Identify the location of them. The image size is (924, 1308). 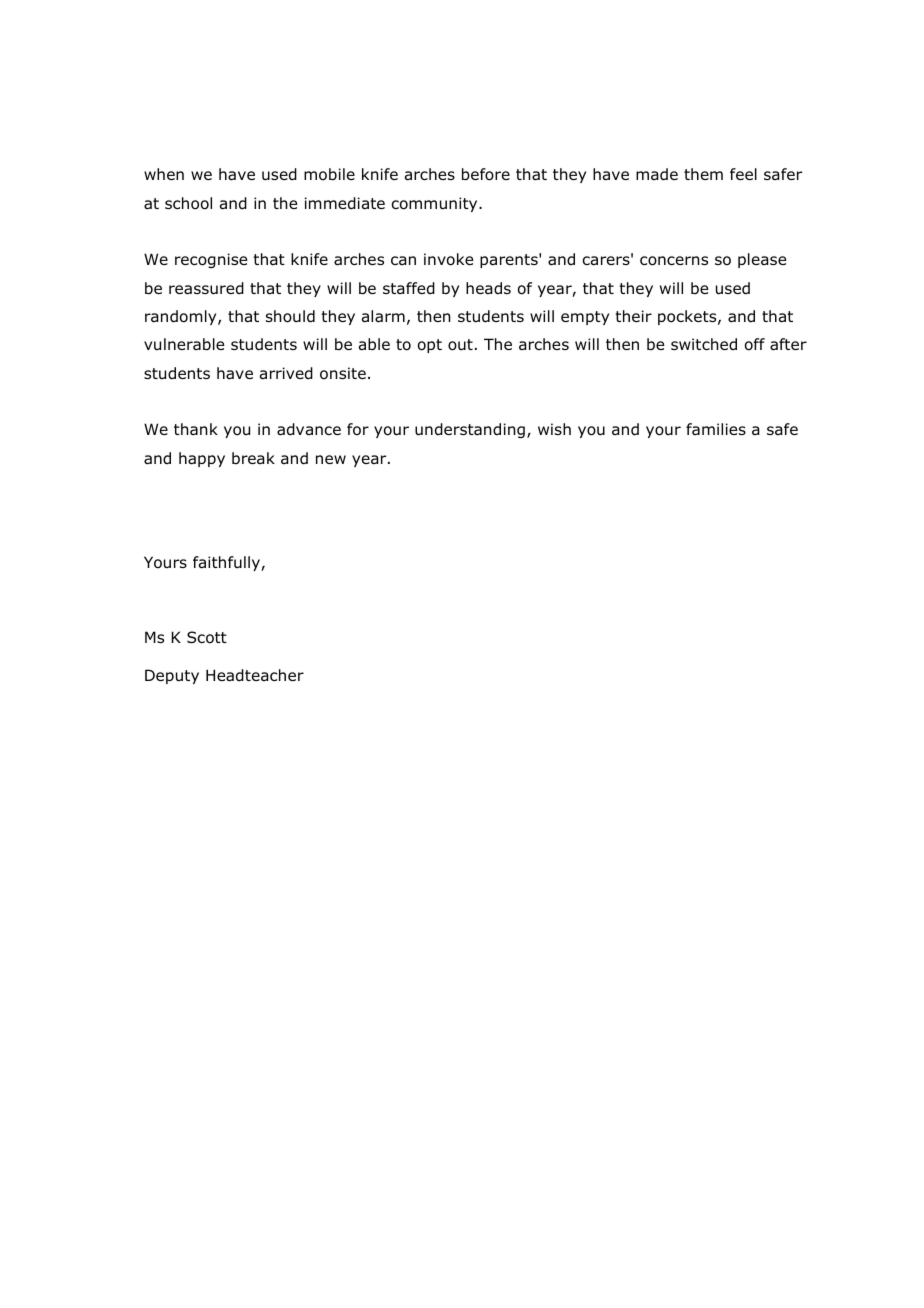
(703, 174).
